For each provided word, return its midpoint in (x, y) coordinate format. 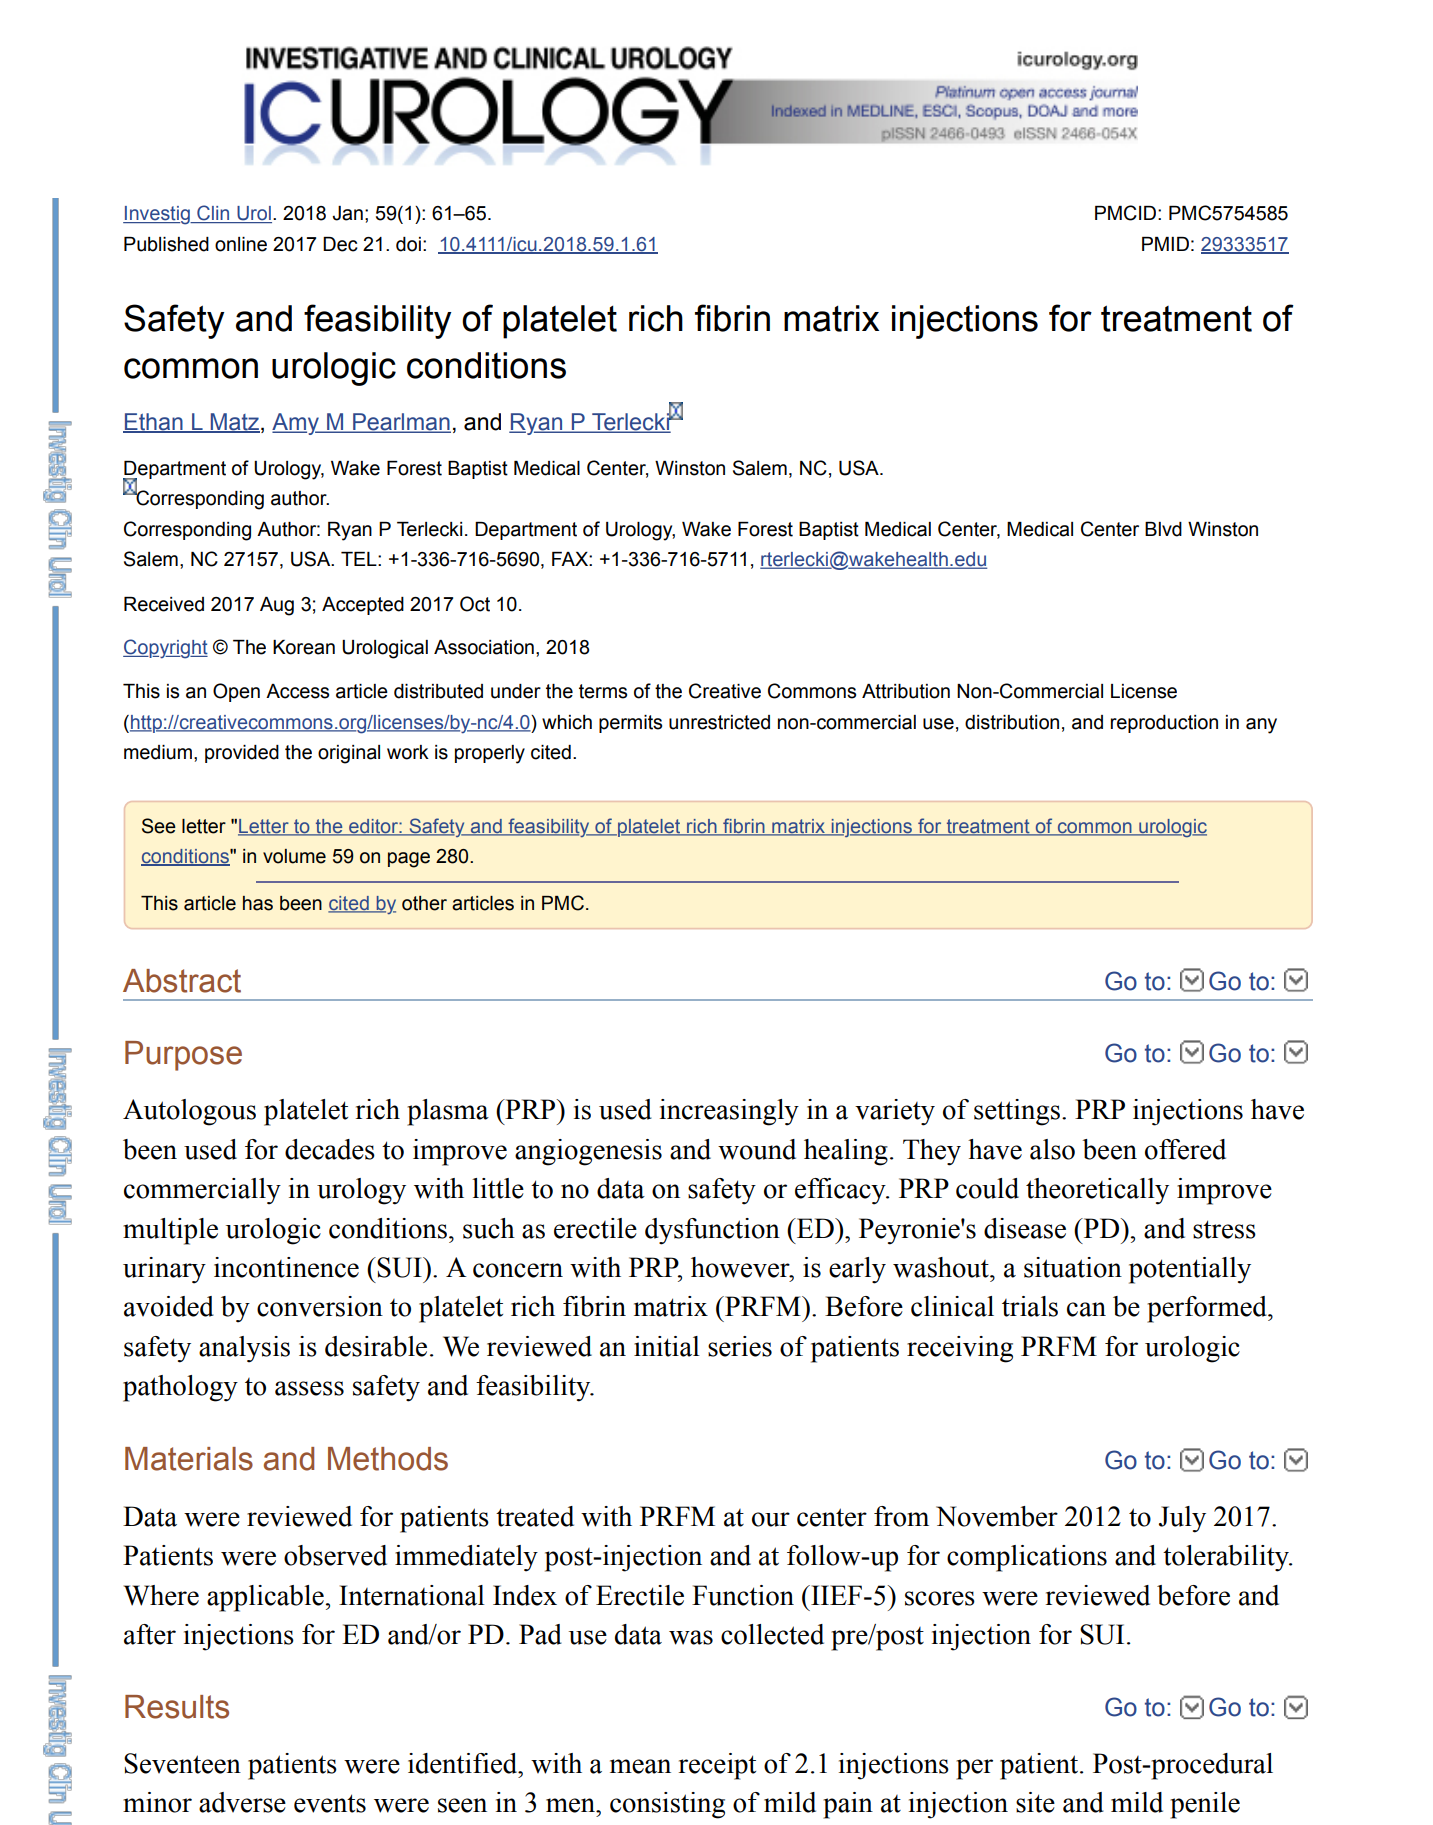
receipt (717, 1766)
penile (1205, 1805)
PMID (1165, 244)
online (241, 244)
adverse (242, 1802)
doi (408, 244)
